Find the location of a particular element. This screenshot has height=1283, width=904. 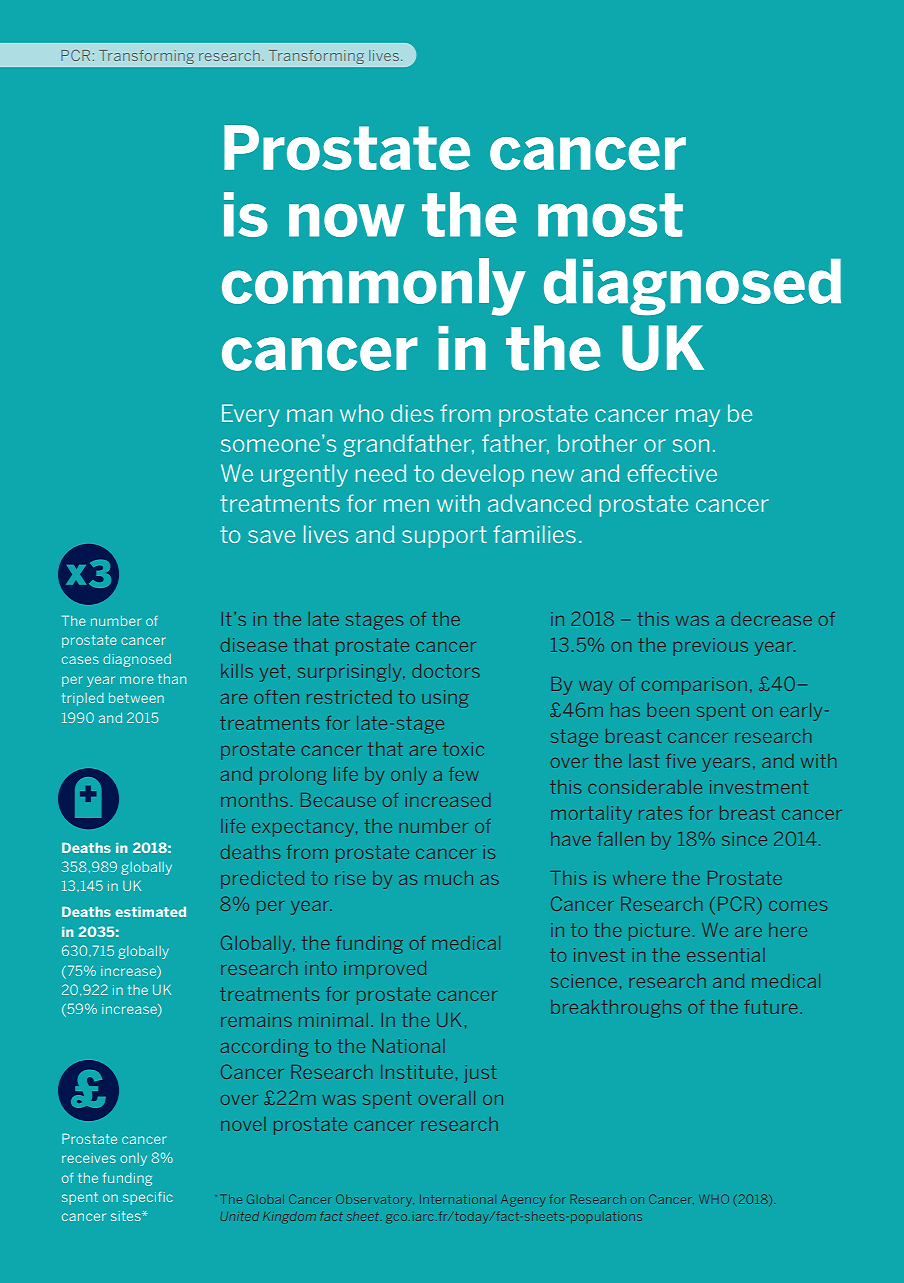

now is located at coordinates (347, 220).
